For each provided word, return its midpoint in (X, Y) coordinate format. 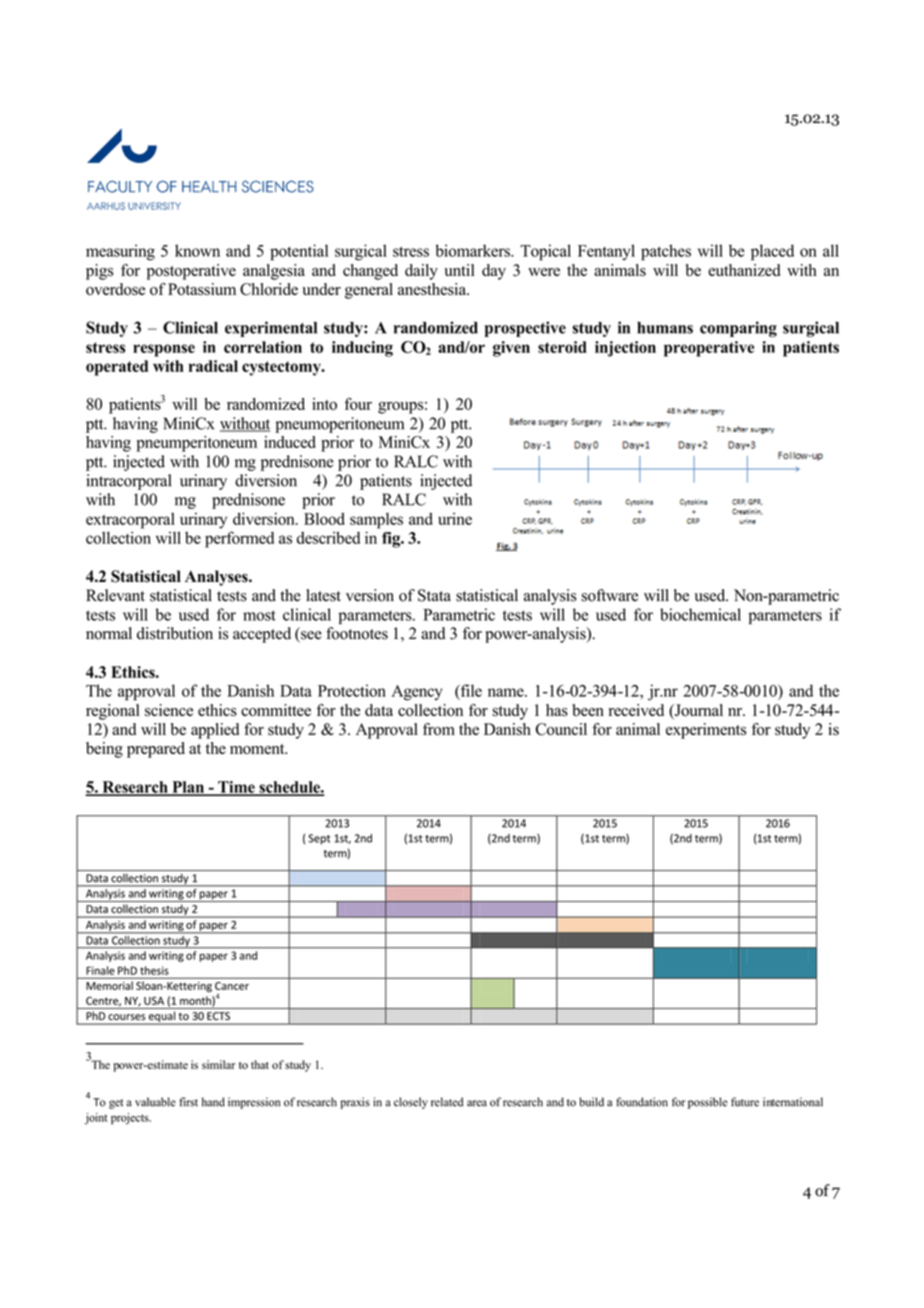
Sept (319, 839)
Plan (188, 788)
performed (239, 539)
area (477, 1103)
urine (455, 519)
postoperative (191, 272)
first (188, 1102)
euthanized (744, 270)
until (460, 270)
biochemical (700, 614)
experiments (706, 731)
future (745, 1102)
